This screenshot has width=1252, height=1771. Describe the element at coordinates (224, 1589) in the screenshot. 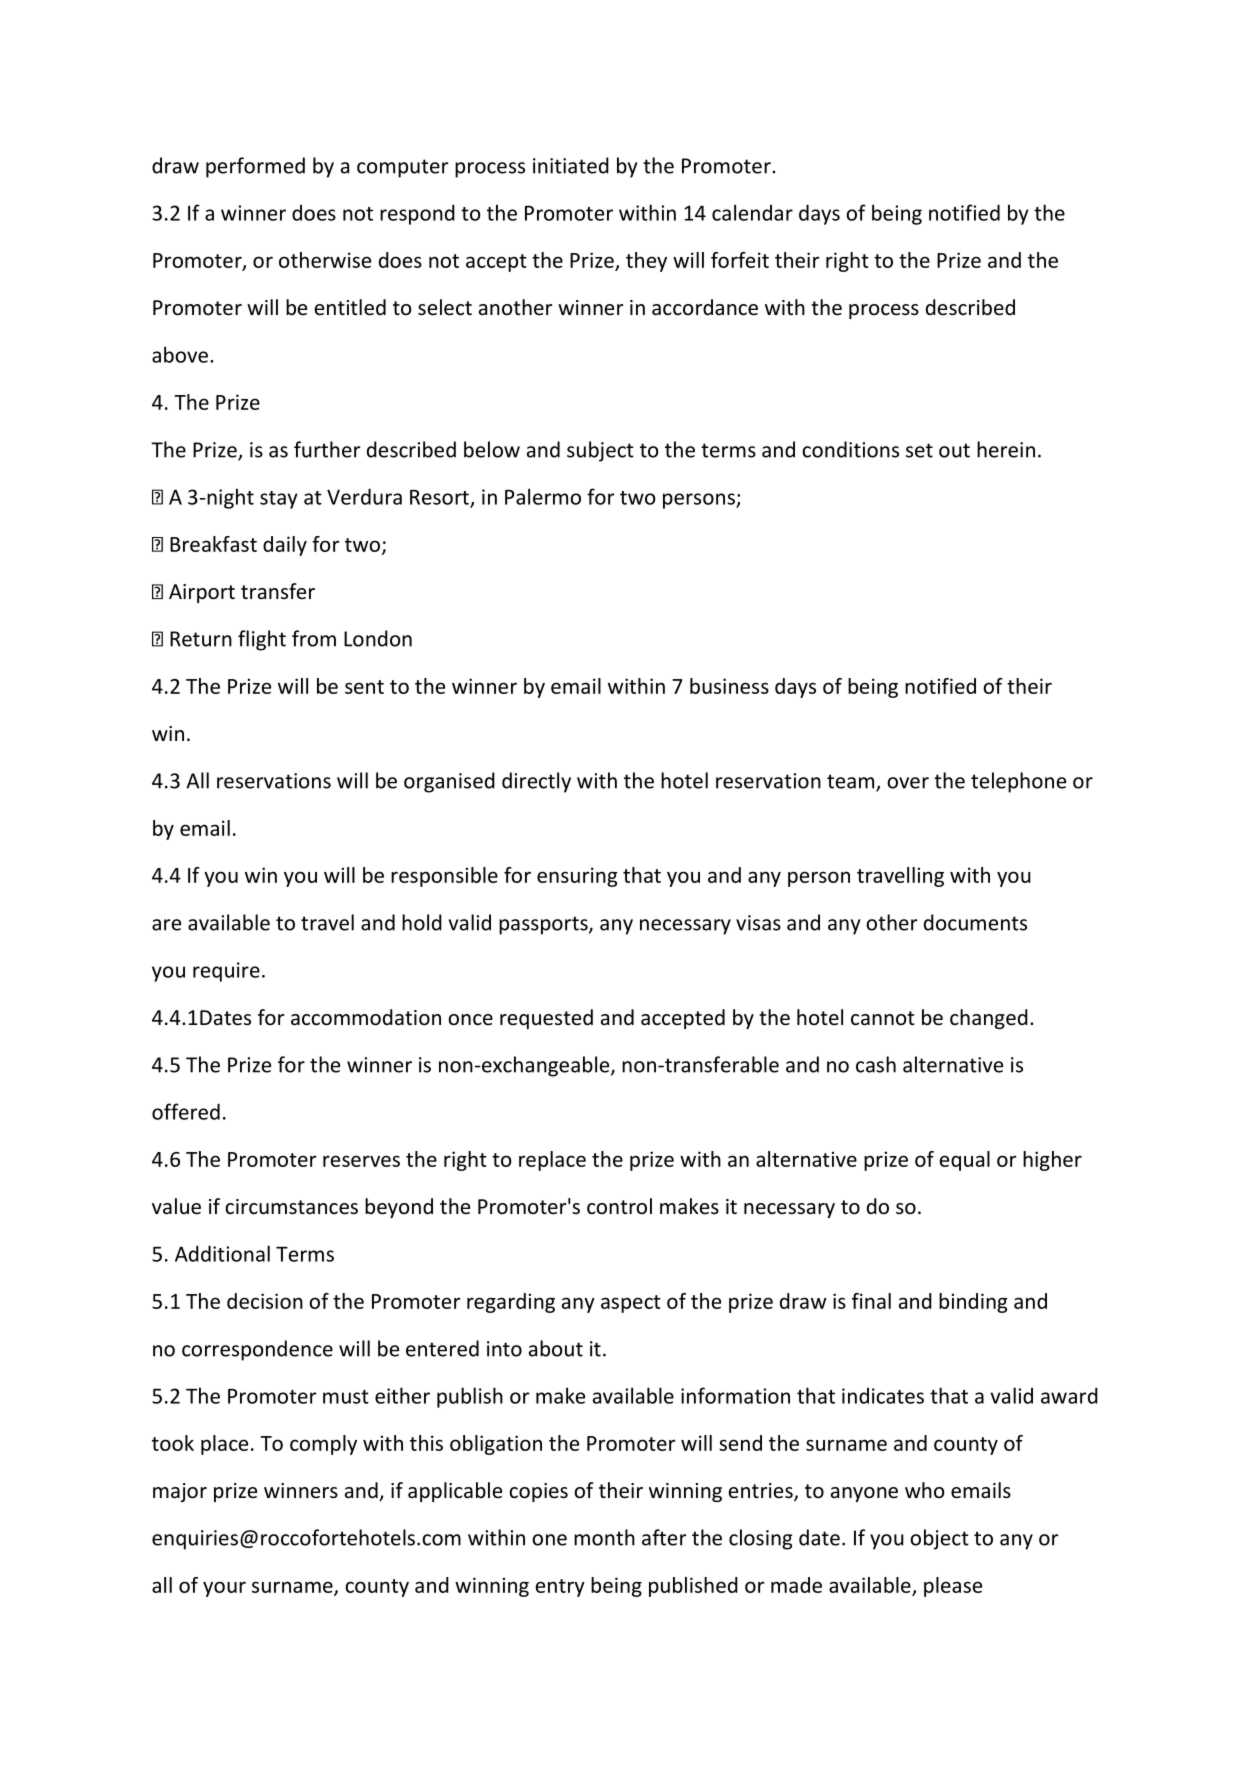

I see `your` at that location.
